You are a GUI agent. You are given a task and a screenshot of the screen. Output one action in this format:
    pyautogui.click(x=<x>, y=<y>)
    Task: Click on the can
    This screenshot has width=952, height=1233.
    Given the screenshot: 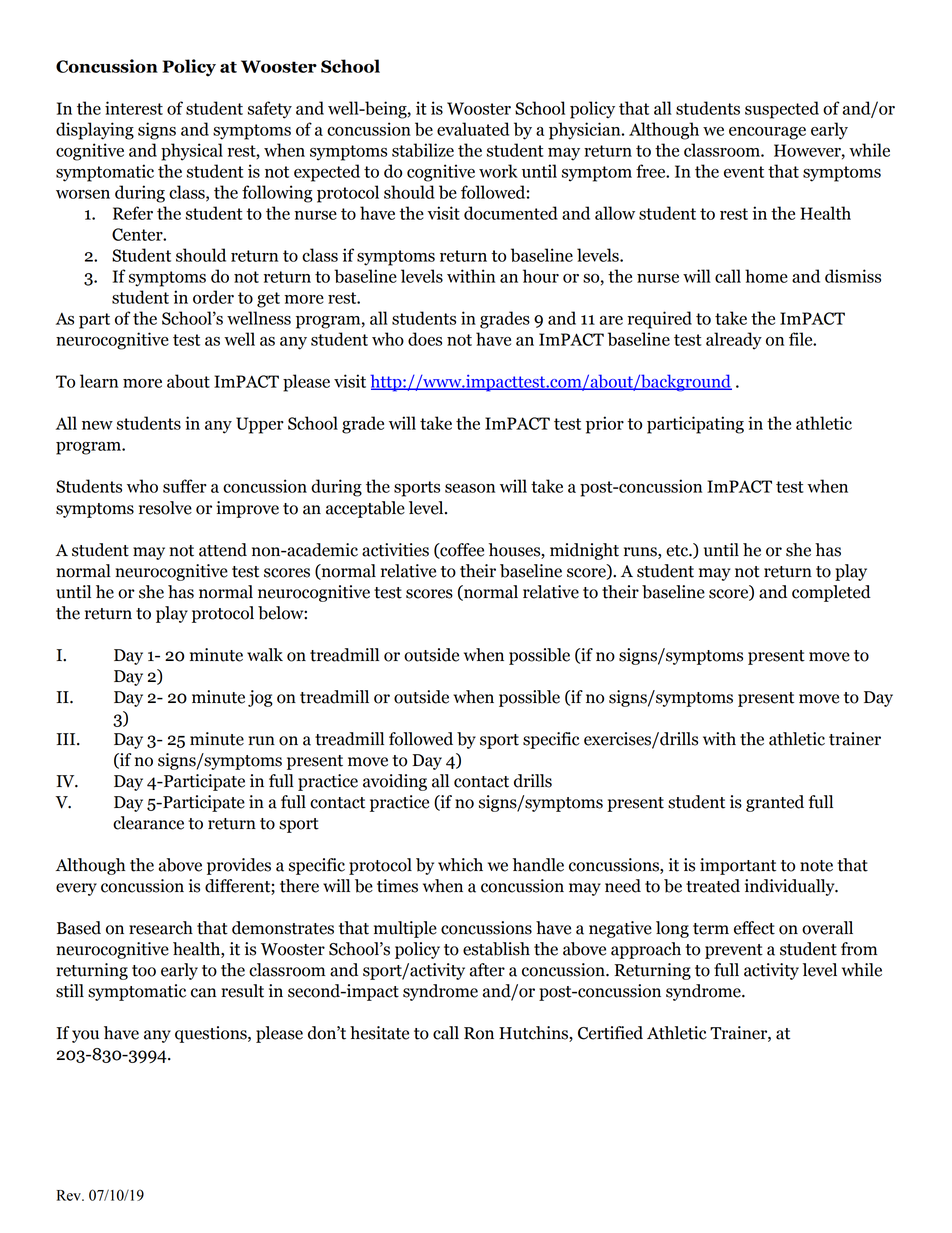 What is the action you would take?
    pyautogui.click(x=203, y=993)
